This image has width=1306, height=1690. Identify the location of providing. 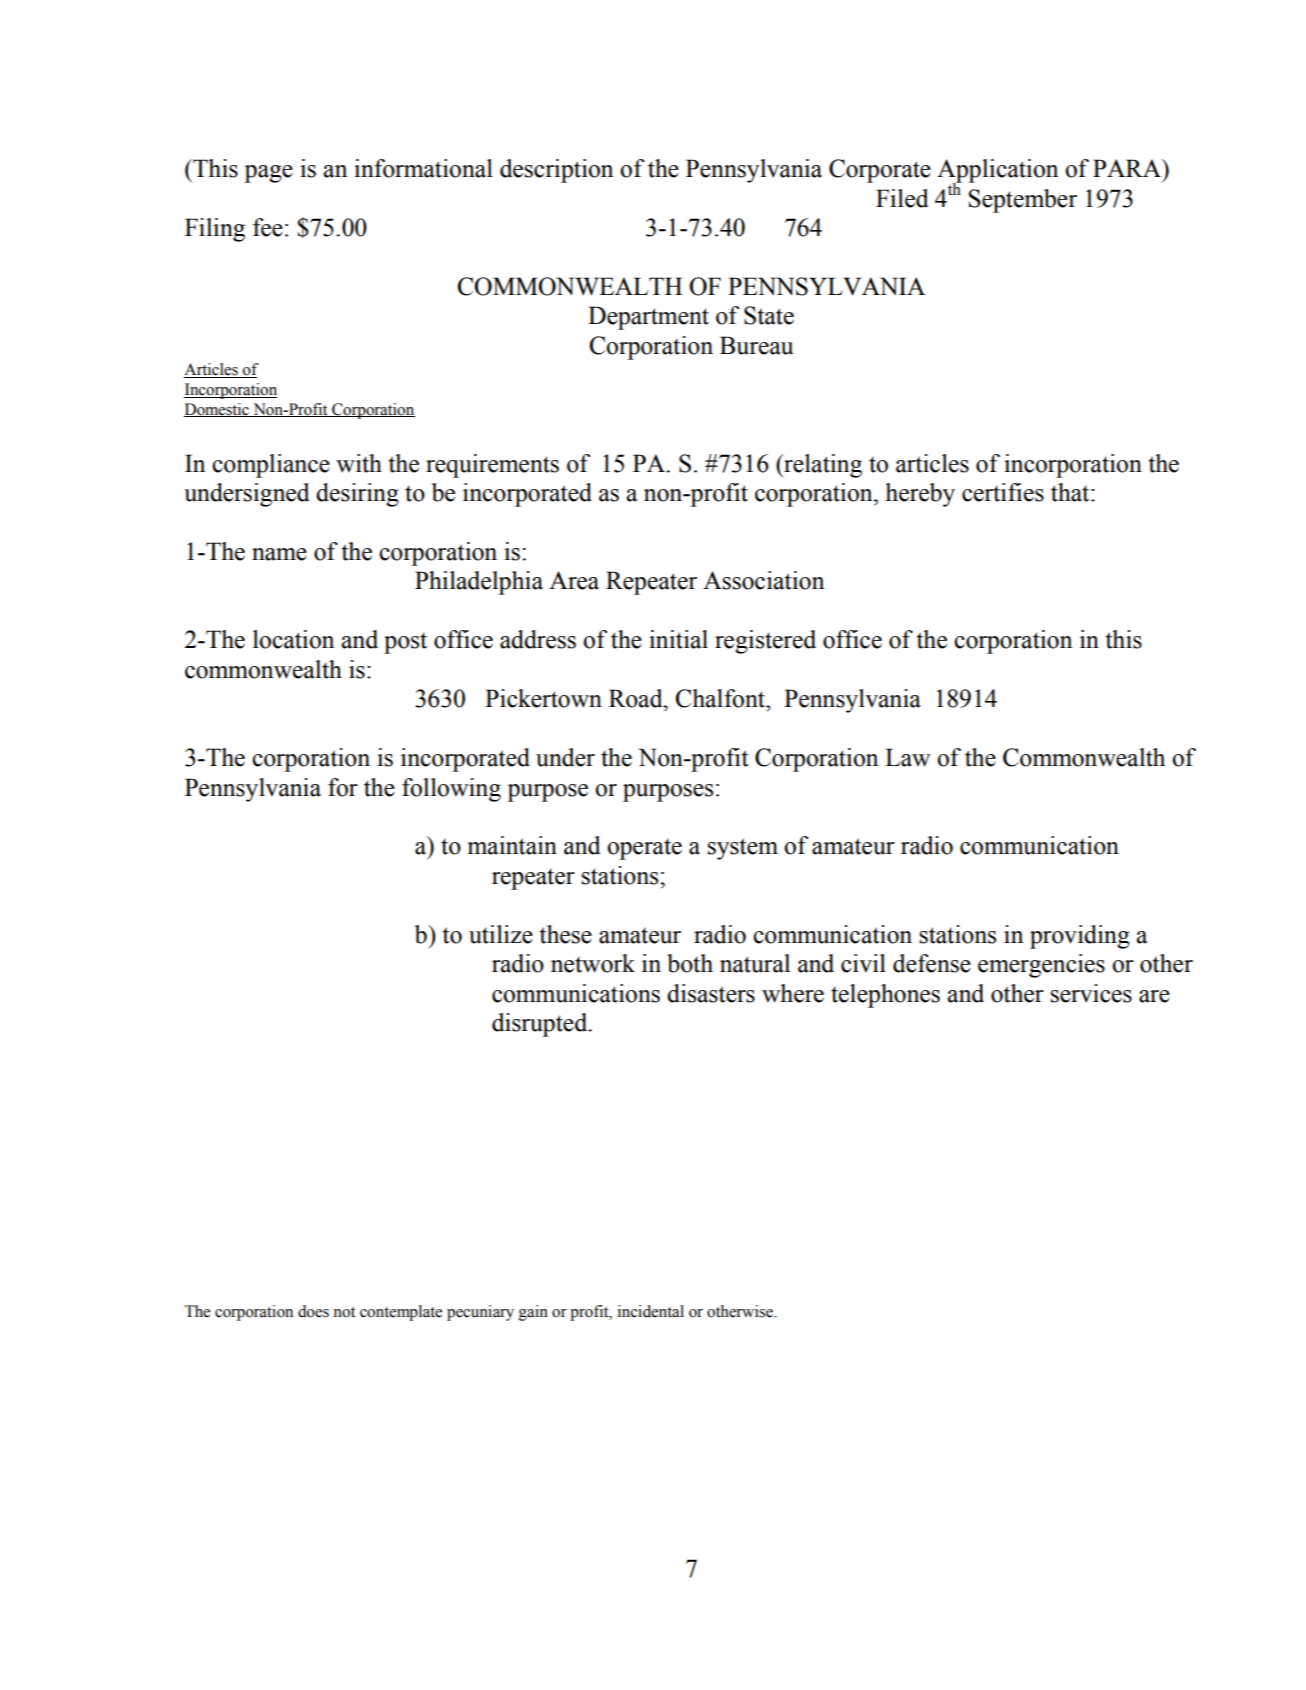
(1080, 937).
